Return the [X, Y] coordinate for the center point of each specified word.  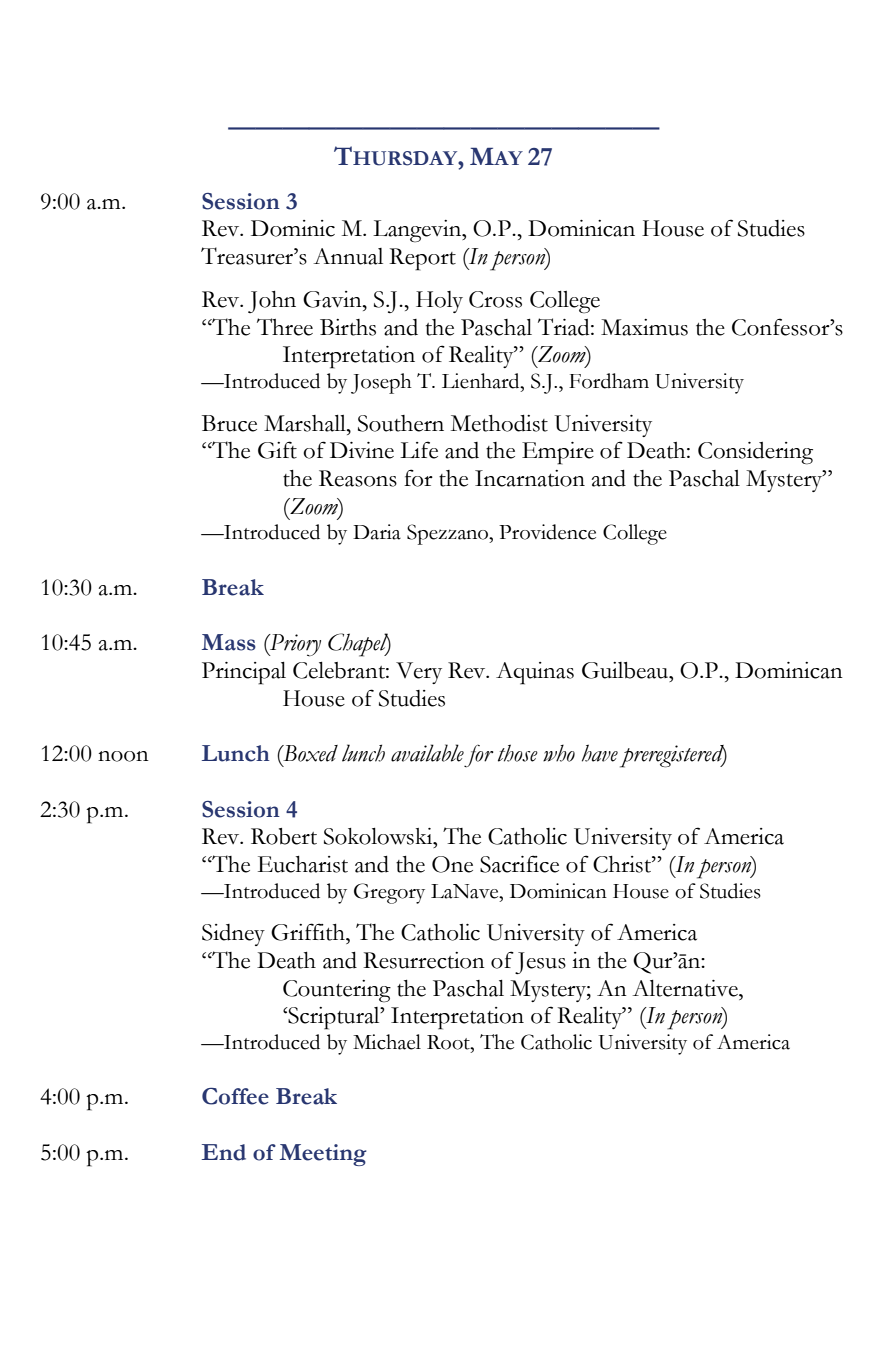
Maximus [644, 327]
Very [419, 673]
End [224, 1152]
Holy [439, 302]
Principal [244, 673]
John [272, 302]
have [600, 753]
